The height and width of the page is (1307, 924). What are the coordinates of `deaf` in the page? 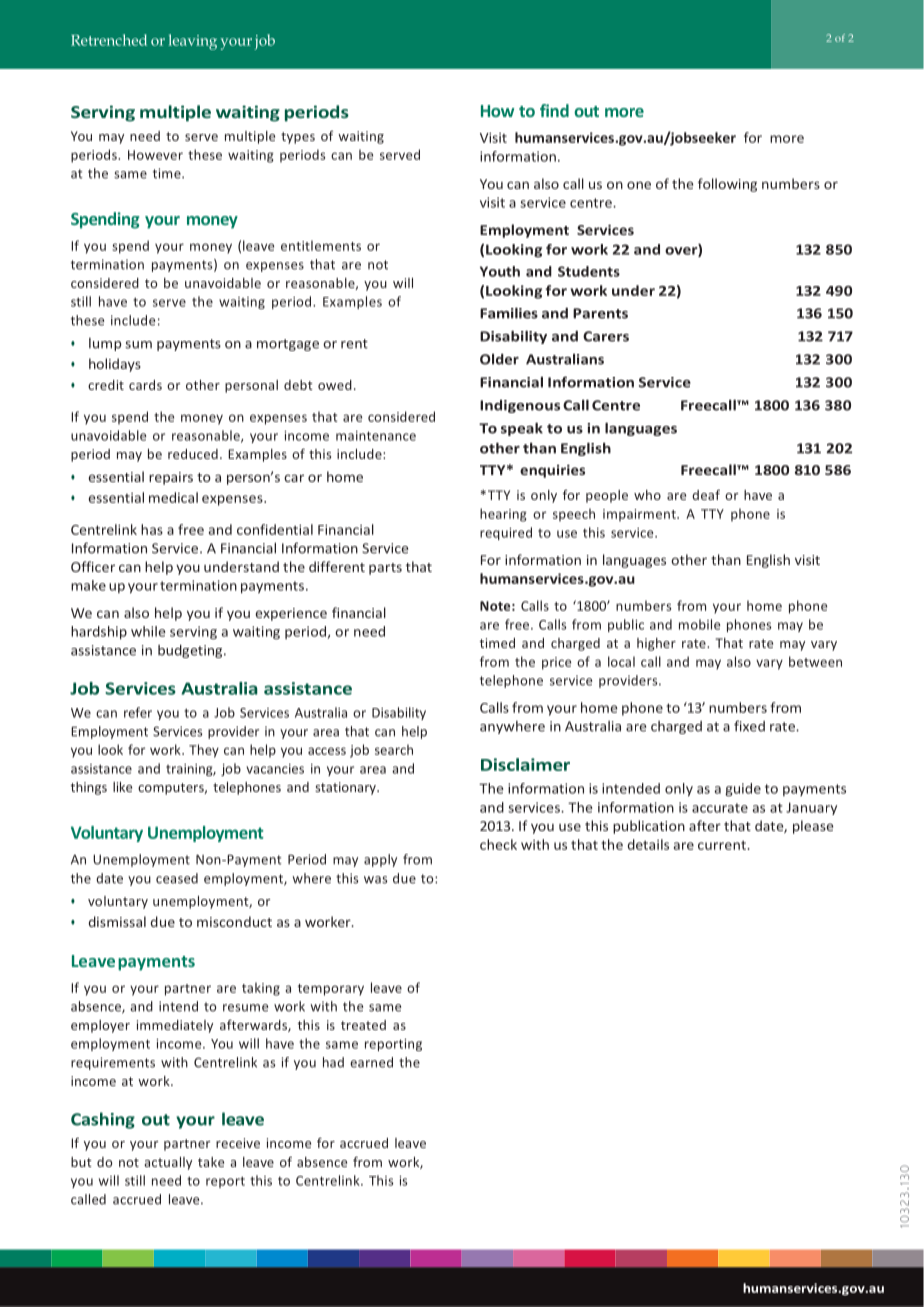 It's located at (706, 495).
